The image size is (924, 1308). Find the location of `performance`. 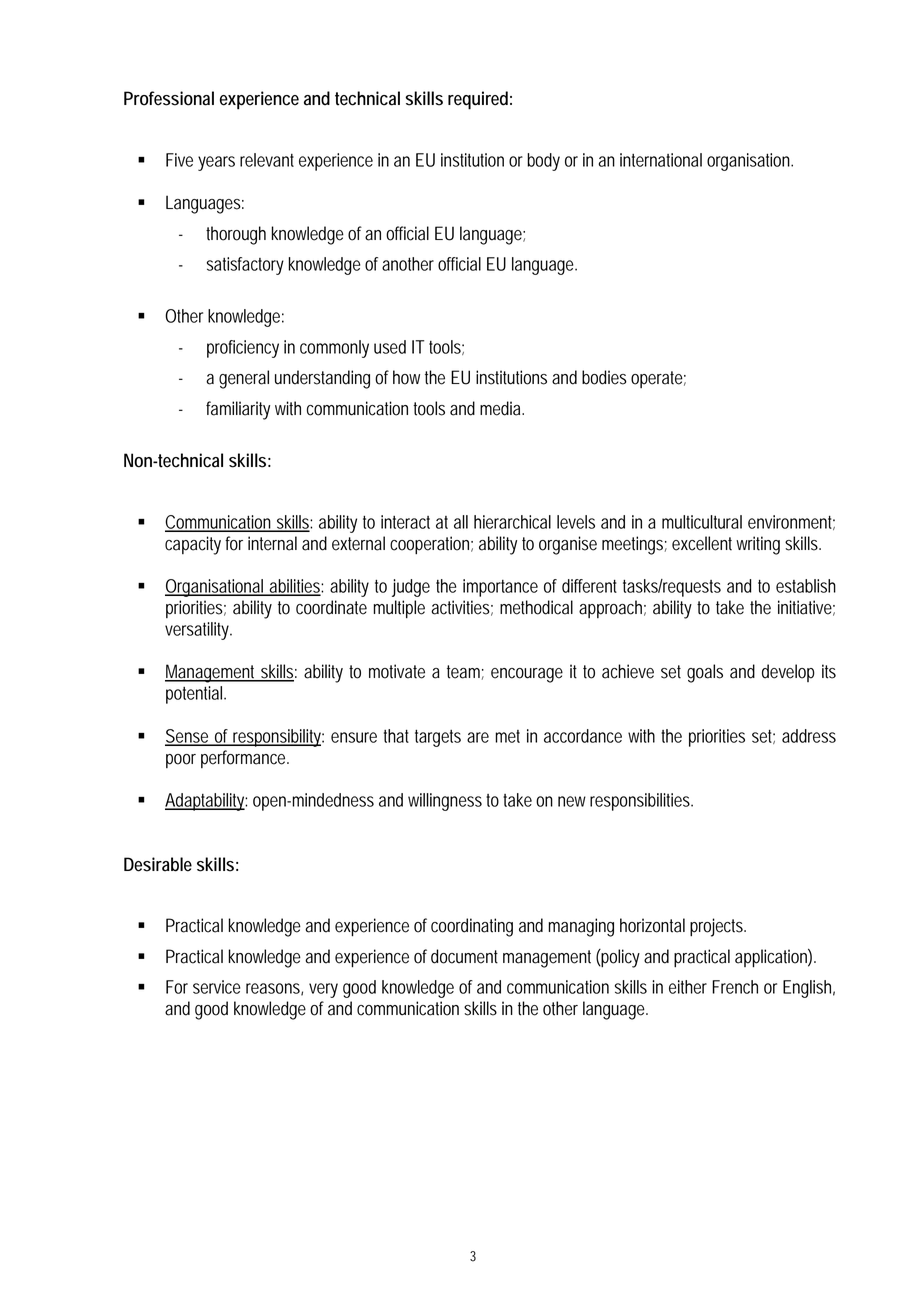

performance is located at coordinates (245, 759).
